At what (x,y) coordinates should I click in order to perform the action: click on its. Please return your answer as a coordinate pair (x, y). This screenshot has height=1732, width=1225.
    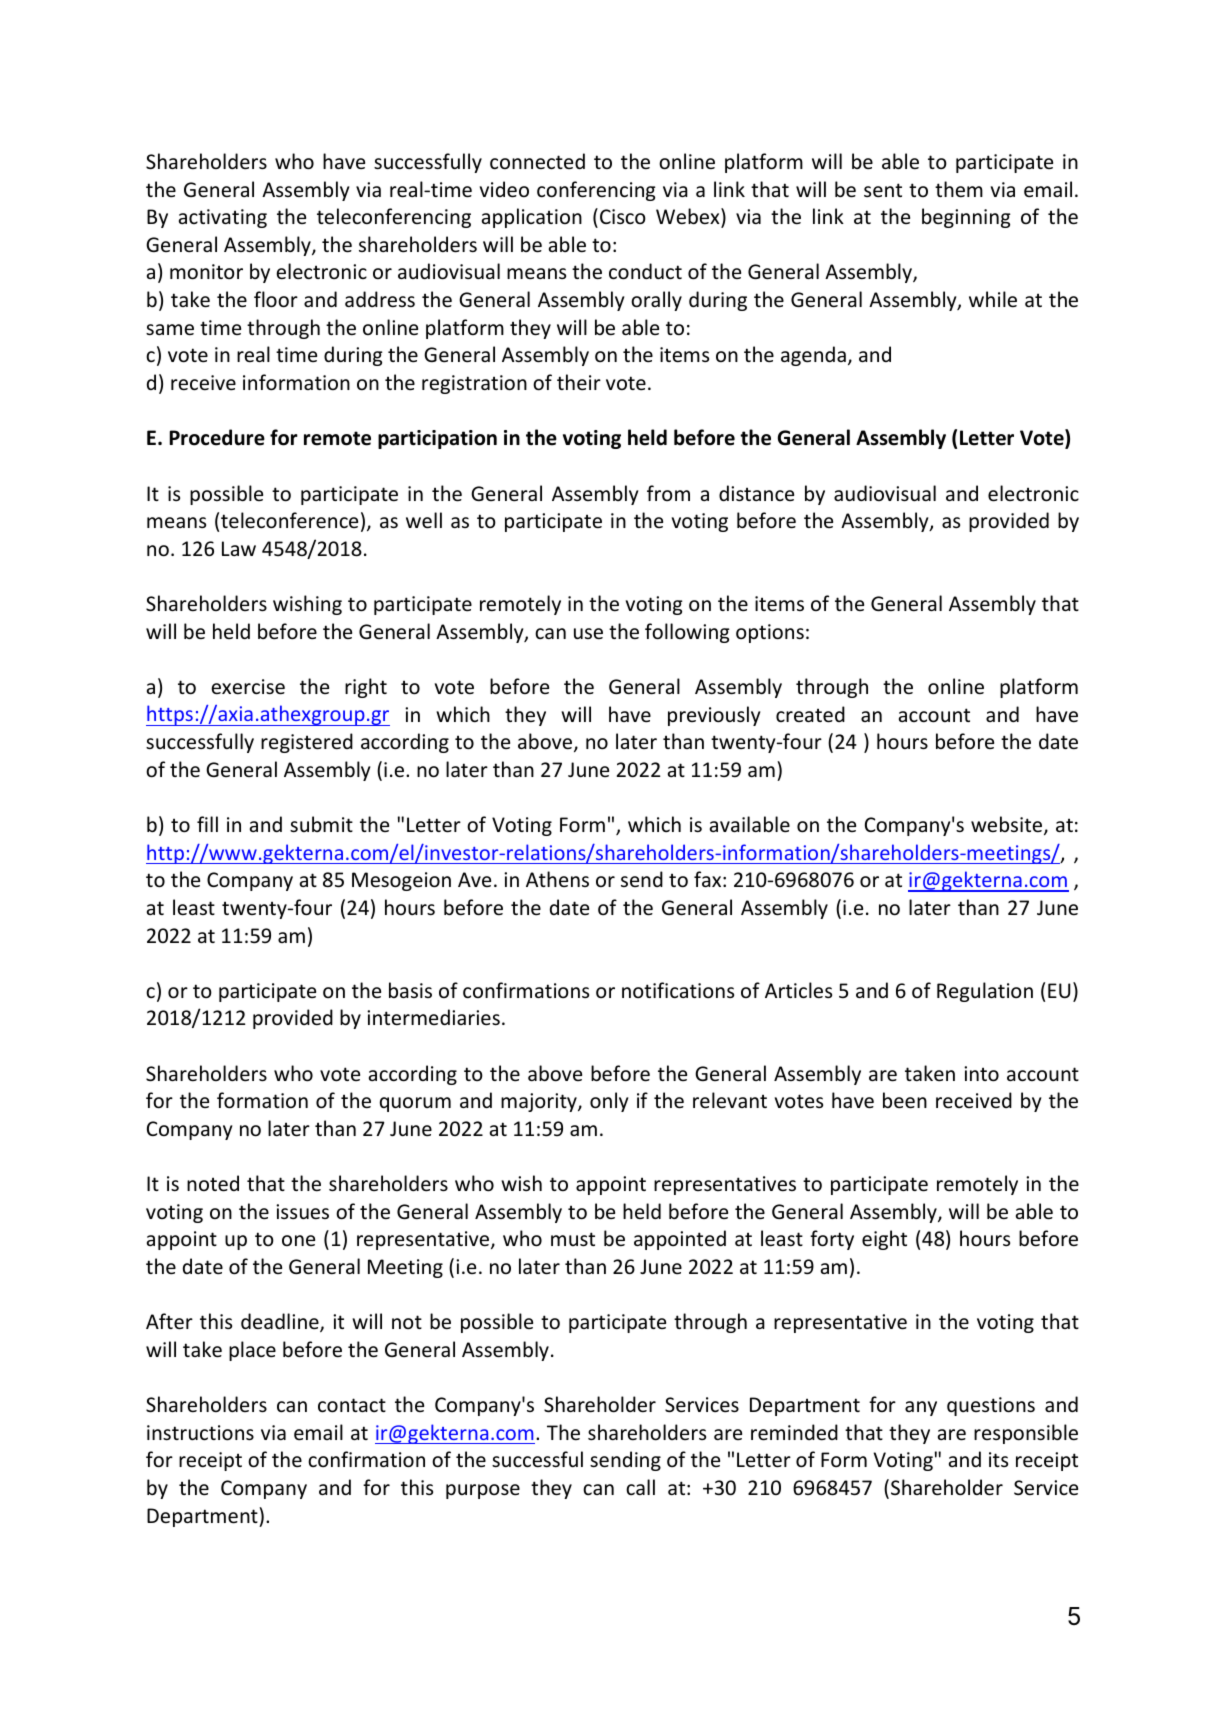
    Looking at the image, I should click on (998, 1459).
